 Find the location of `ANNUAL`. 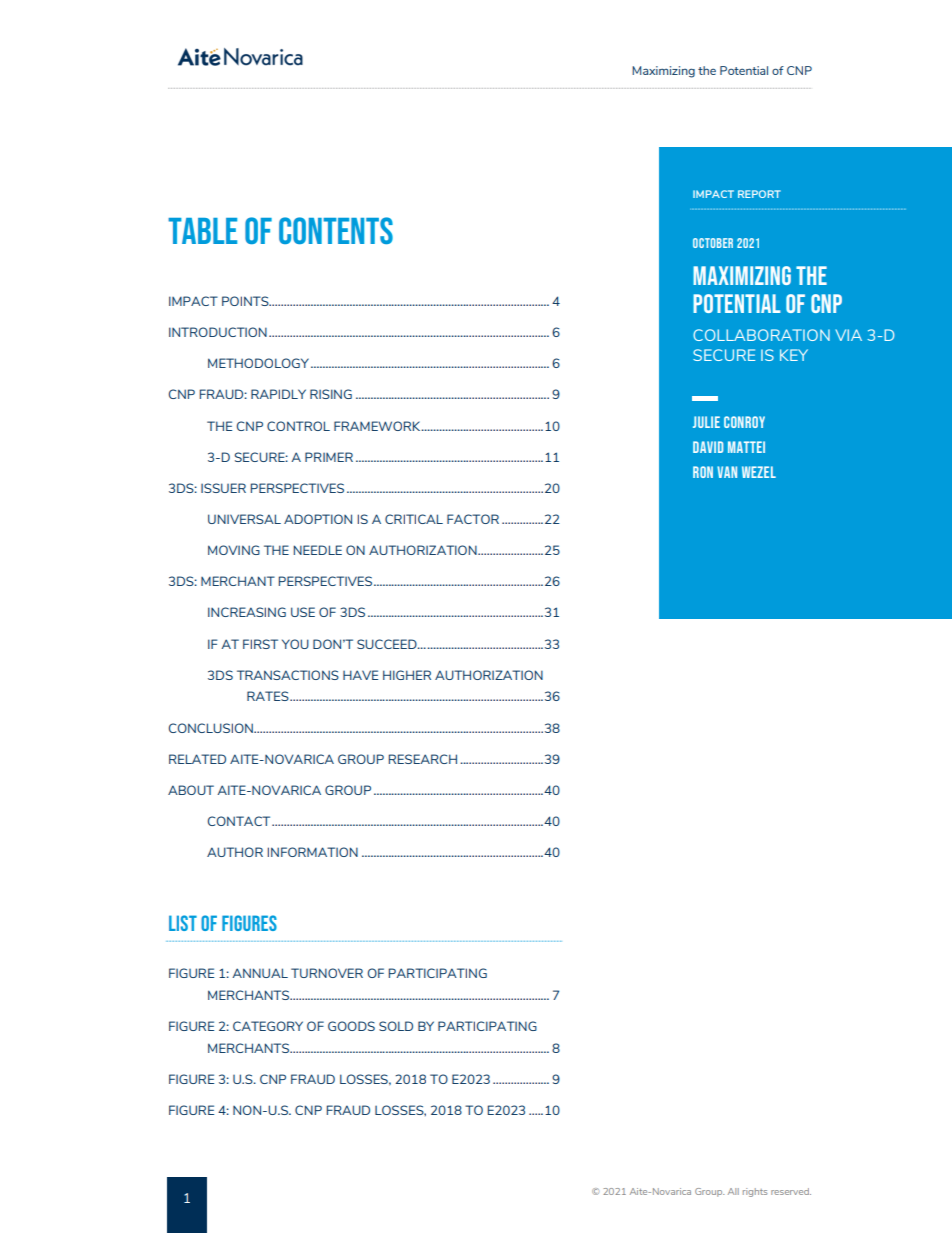

ANNUAL is located at coordinates (260, 973).
